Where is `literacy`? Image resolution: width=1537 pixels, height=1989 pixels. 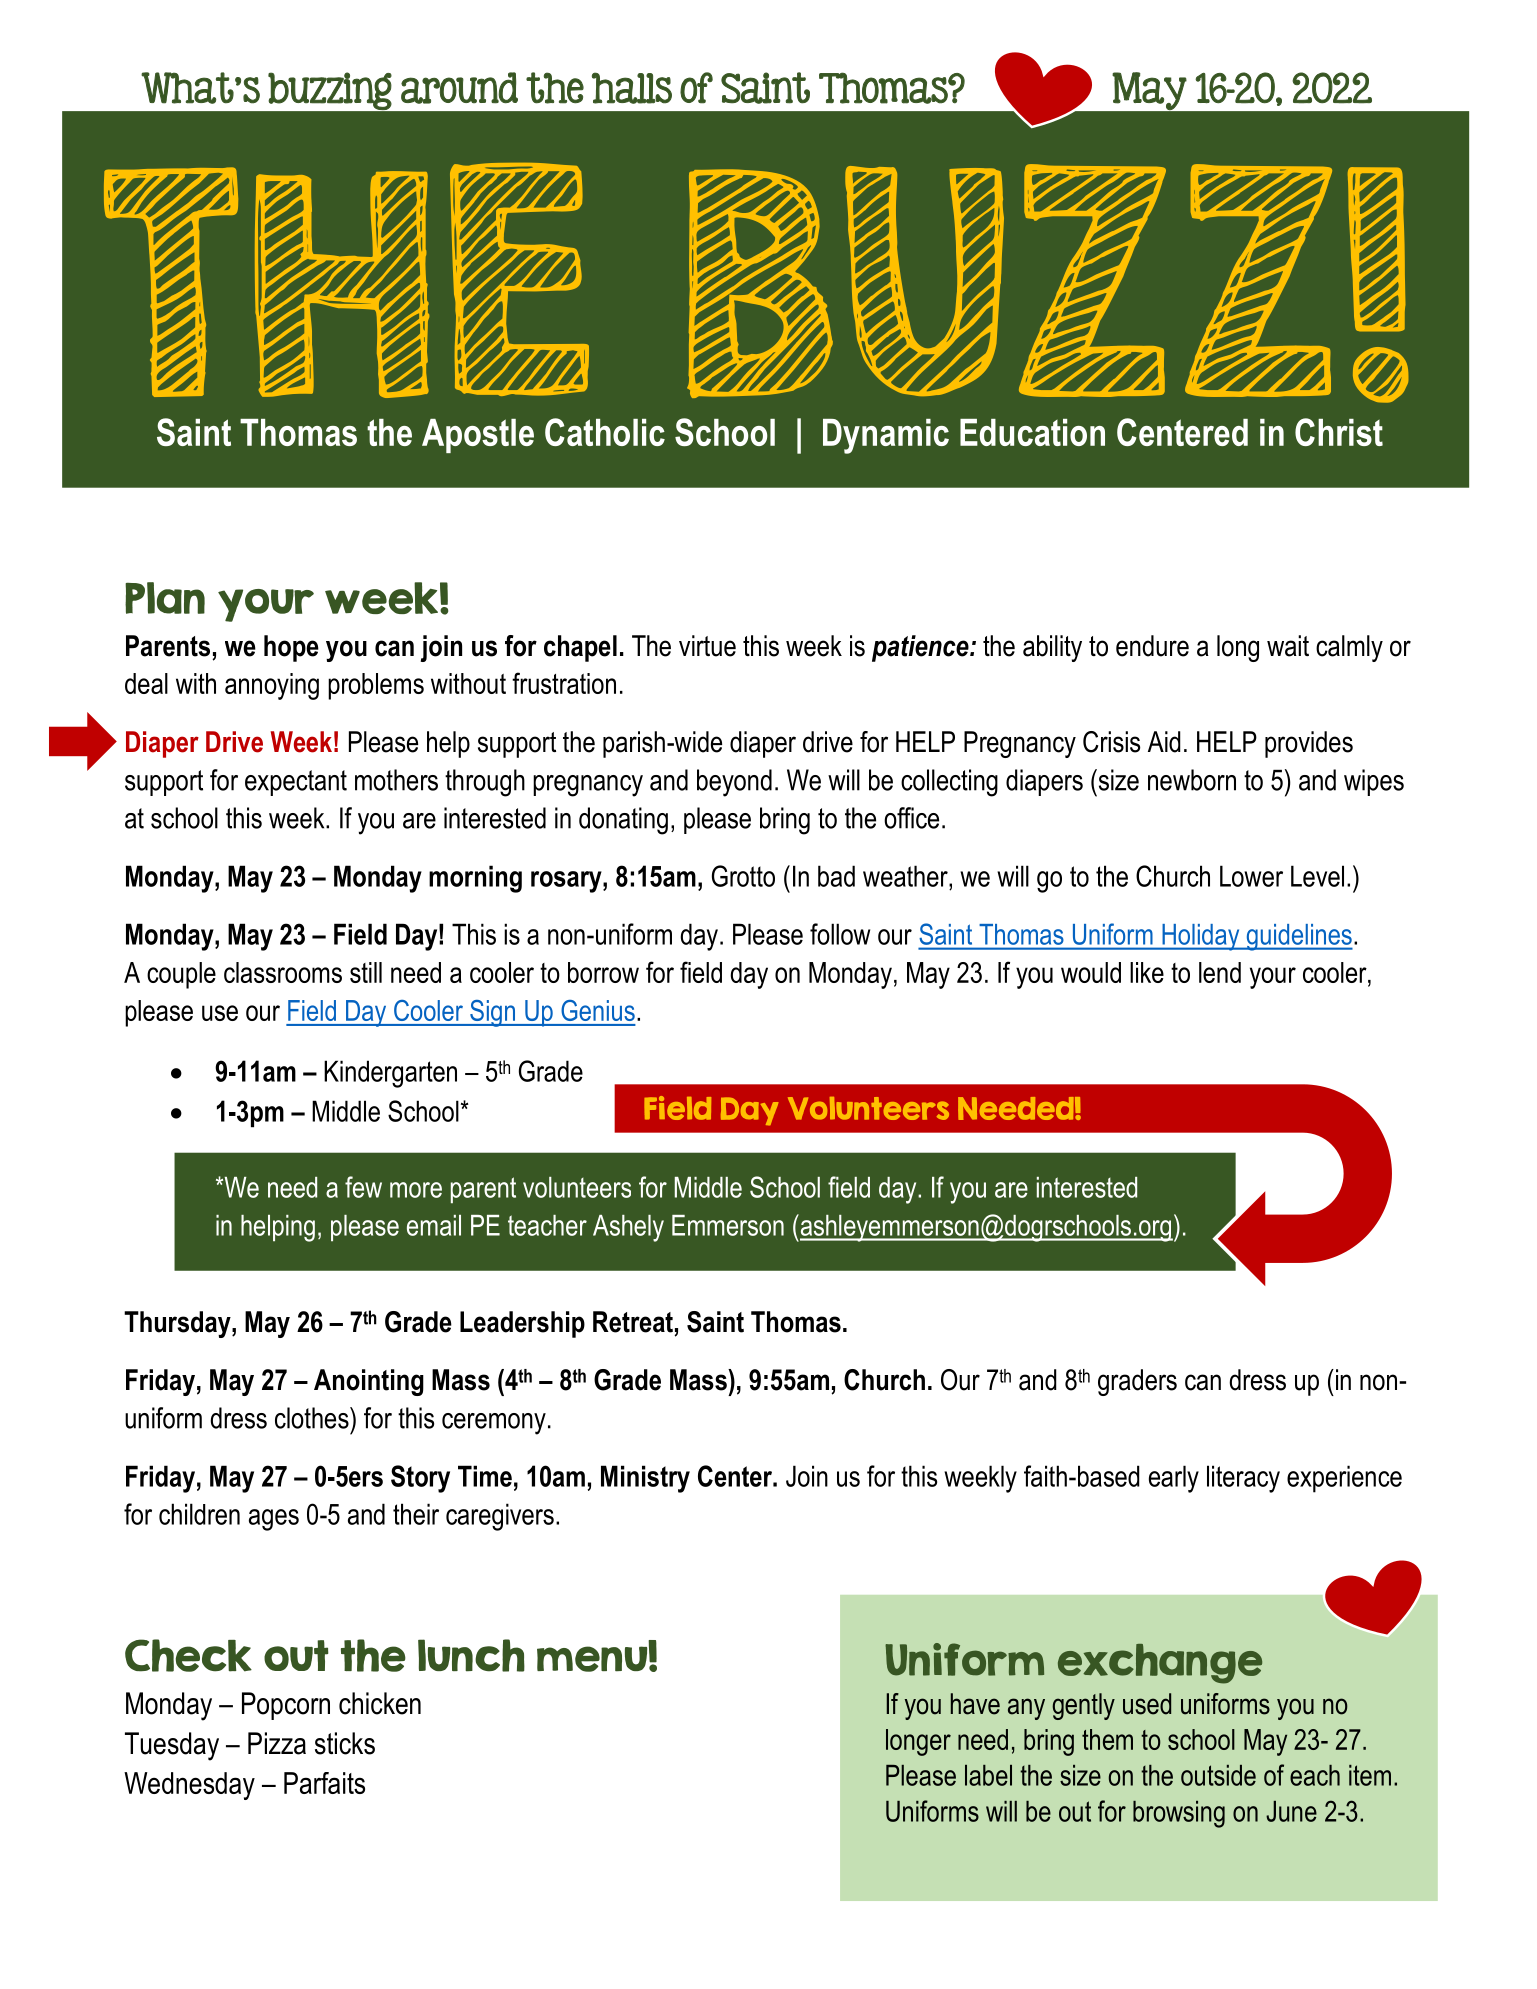 literacy is located at coordinates (1243, 1479).
